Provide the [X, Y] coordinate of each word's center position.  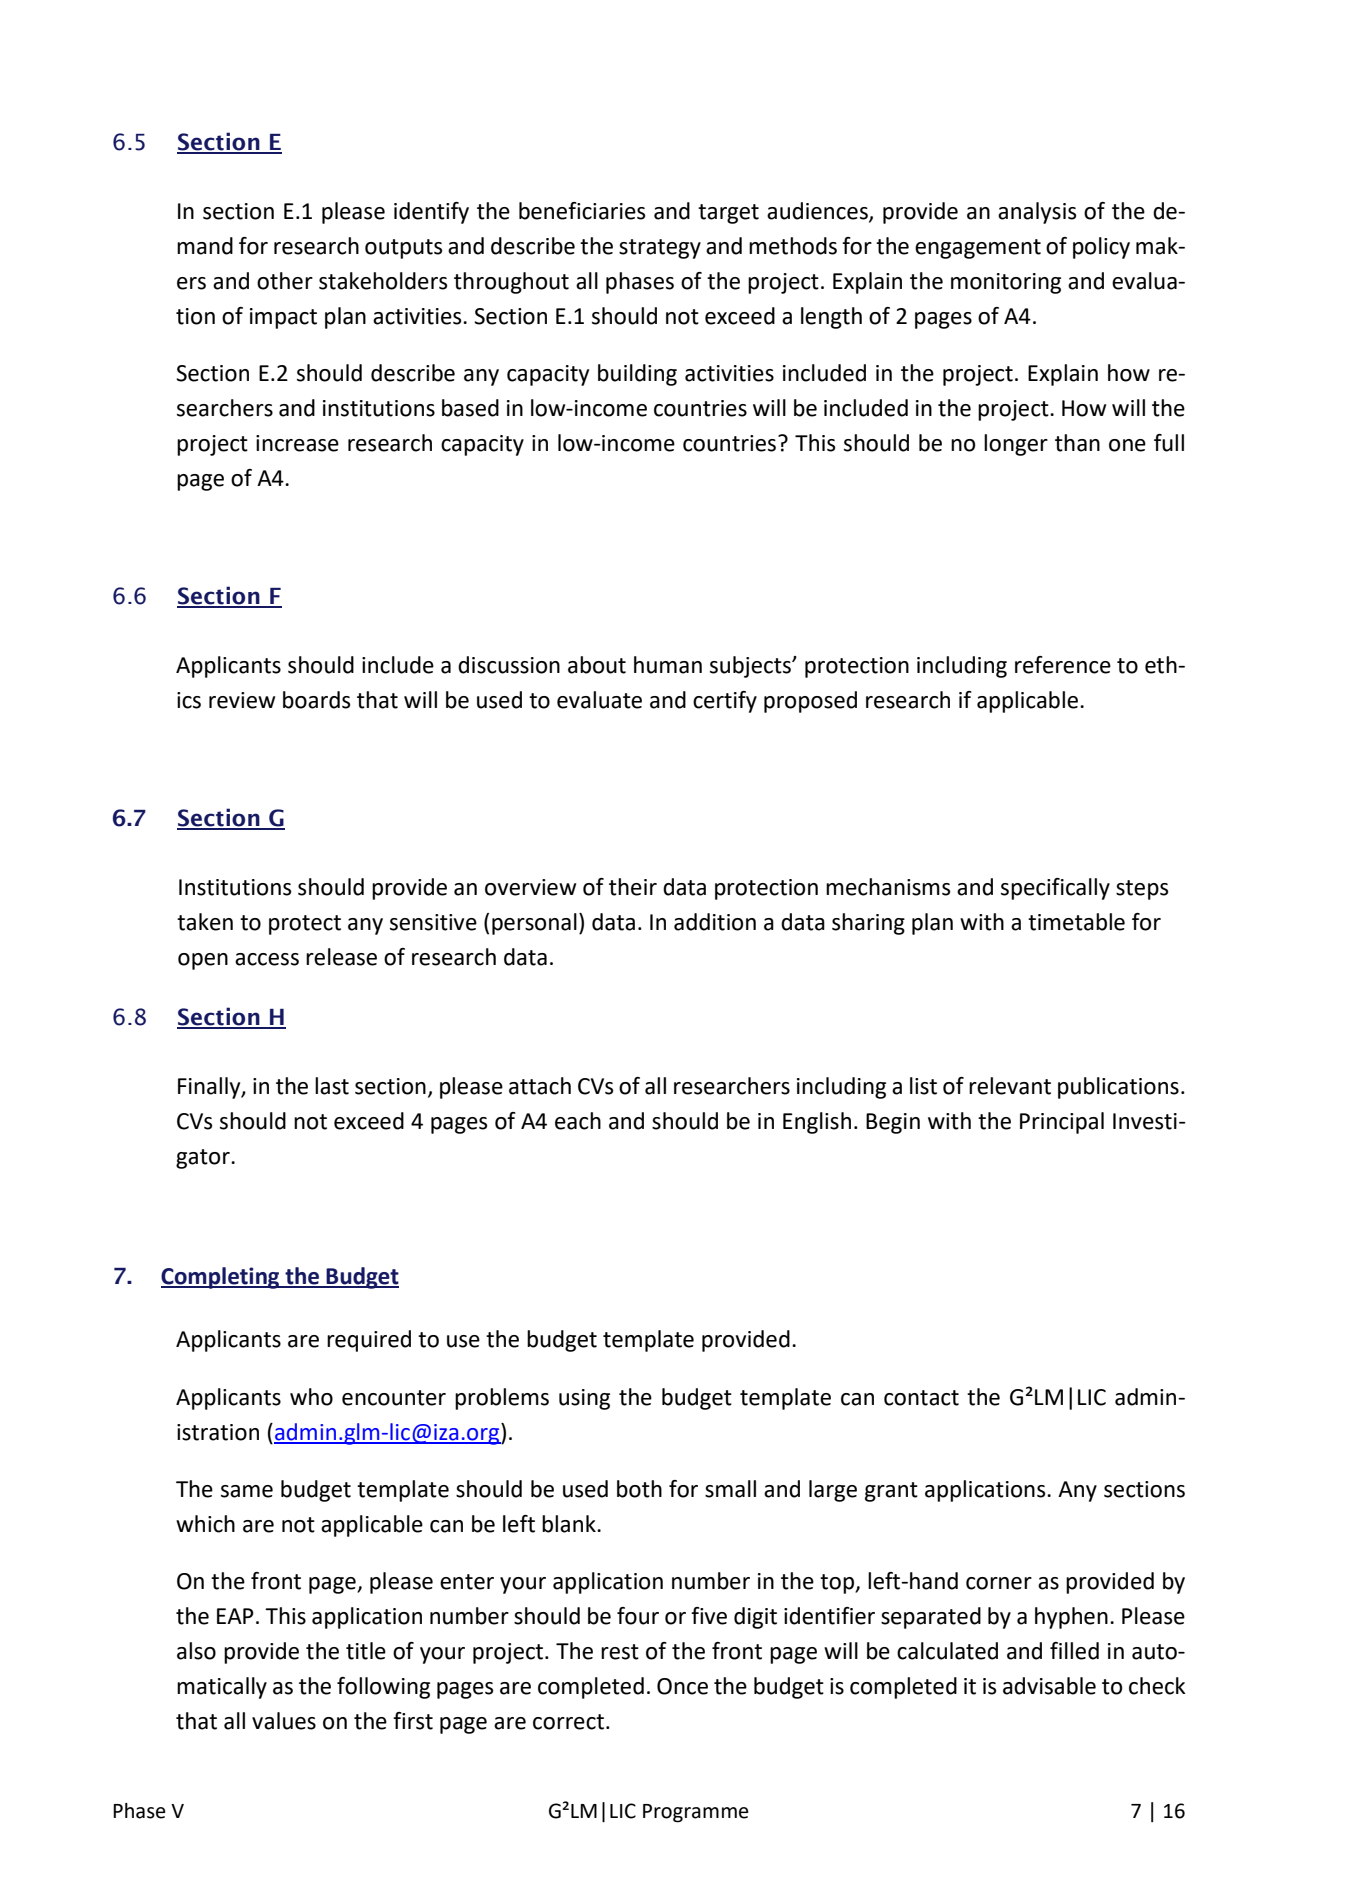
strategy [660, 249]
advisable [1049, 1686]
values [284, 1721]
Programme [696, 1813]
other [285, 281]
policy [1101, 248]
